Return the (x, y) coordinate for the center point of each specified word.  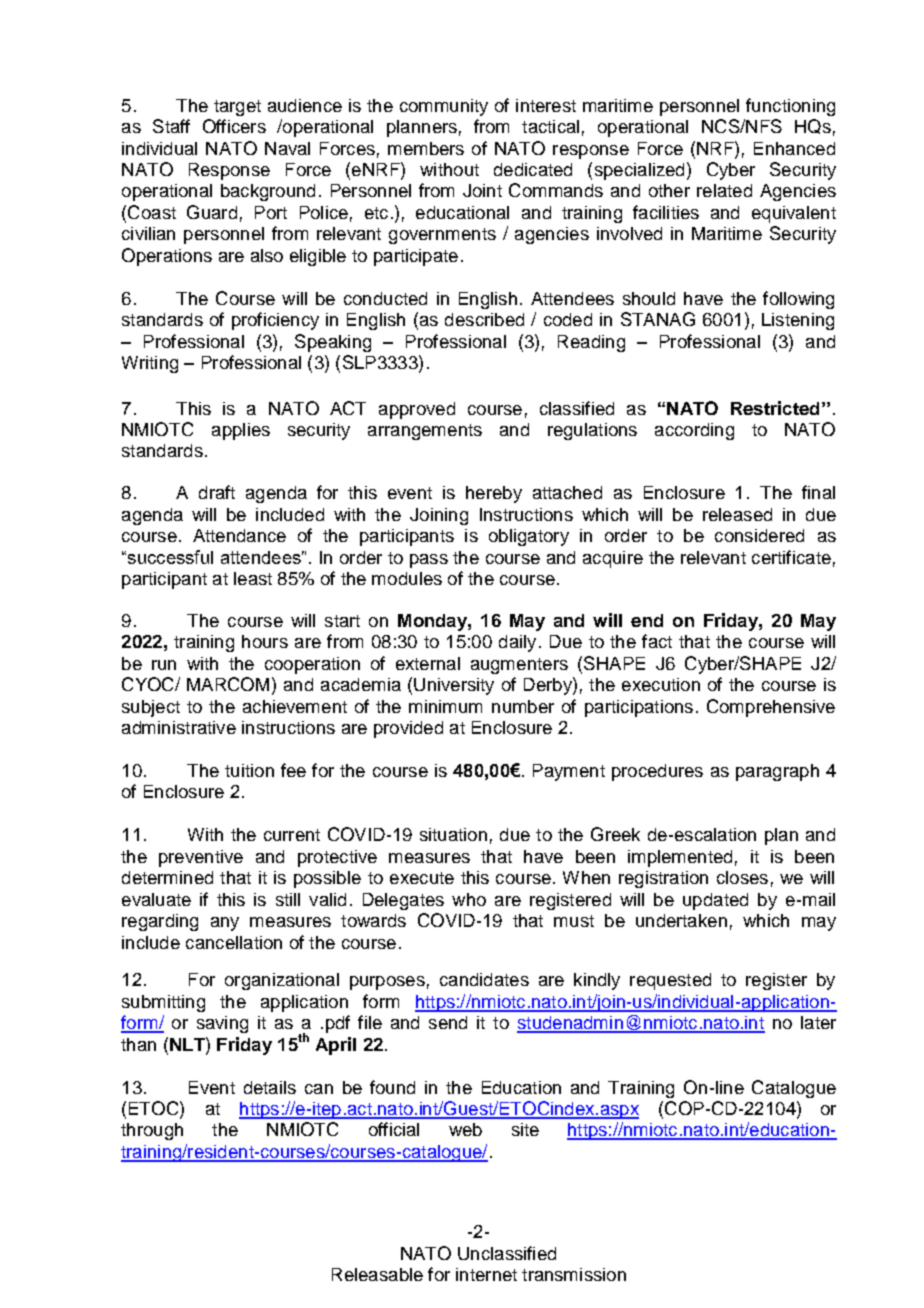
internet (486, 1274)
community (444, 107)
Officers (234, 126)
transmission (574, 1274)
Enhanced (794, 148)
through (152, 1131)
